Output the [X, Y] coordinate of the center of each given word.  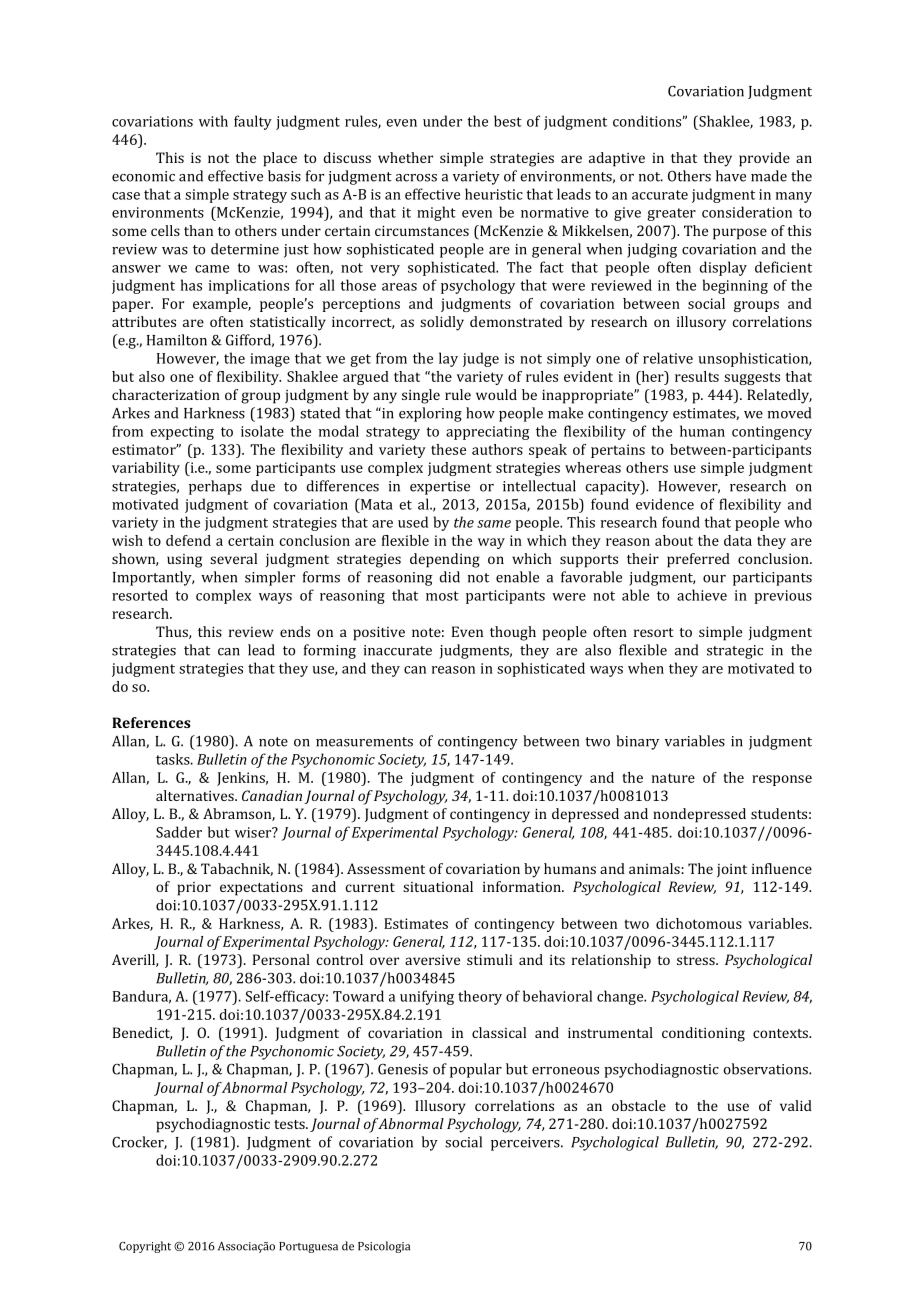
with [213, 121]
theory [480, 997]
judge [481, 359]
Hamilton [177, 340]
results [697, 376]
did [449, 577]
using [184, 561]
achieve [702, 595]
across [416, 178]
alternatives [196, 795]
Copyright [145, 1247]
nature [673, 778]
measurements [364, 742]
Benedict [142, 1033]
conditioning [703, 1034]
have [731, 176]
